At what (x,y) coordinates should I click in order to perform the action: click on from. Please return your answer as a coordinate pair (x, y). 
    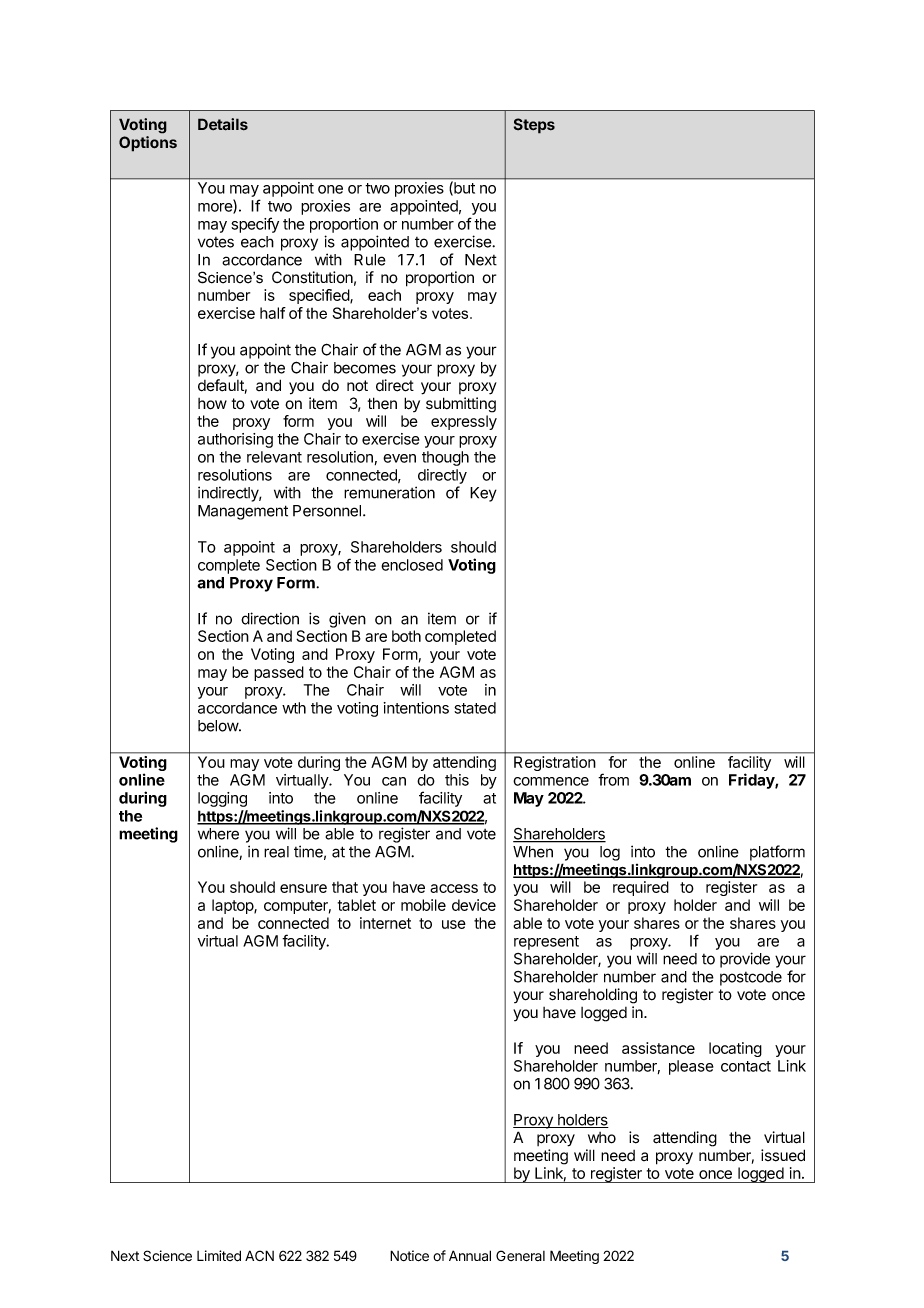
    Looking at the image, I should click on (613, 779).
